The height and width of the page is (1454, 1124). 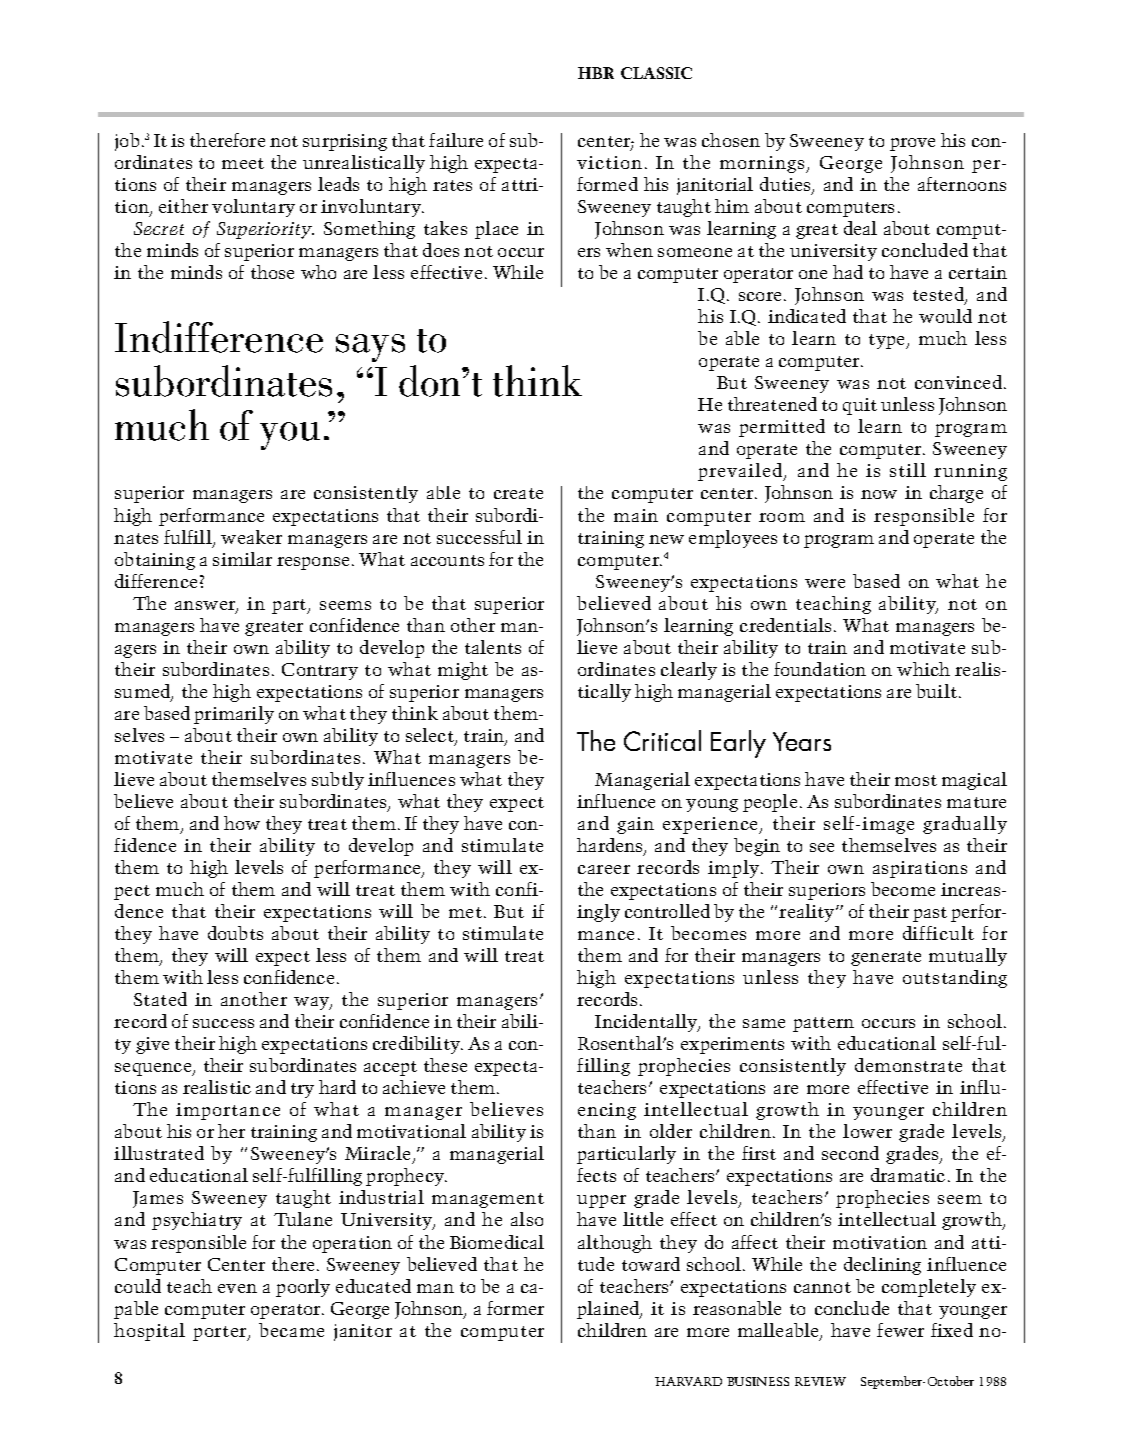 What do you see at coordinates (242, 823) in the page?
I see `how` at bounding box center [242, 823].
